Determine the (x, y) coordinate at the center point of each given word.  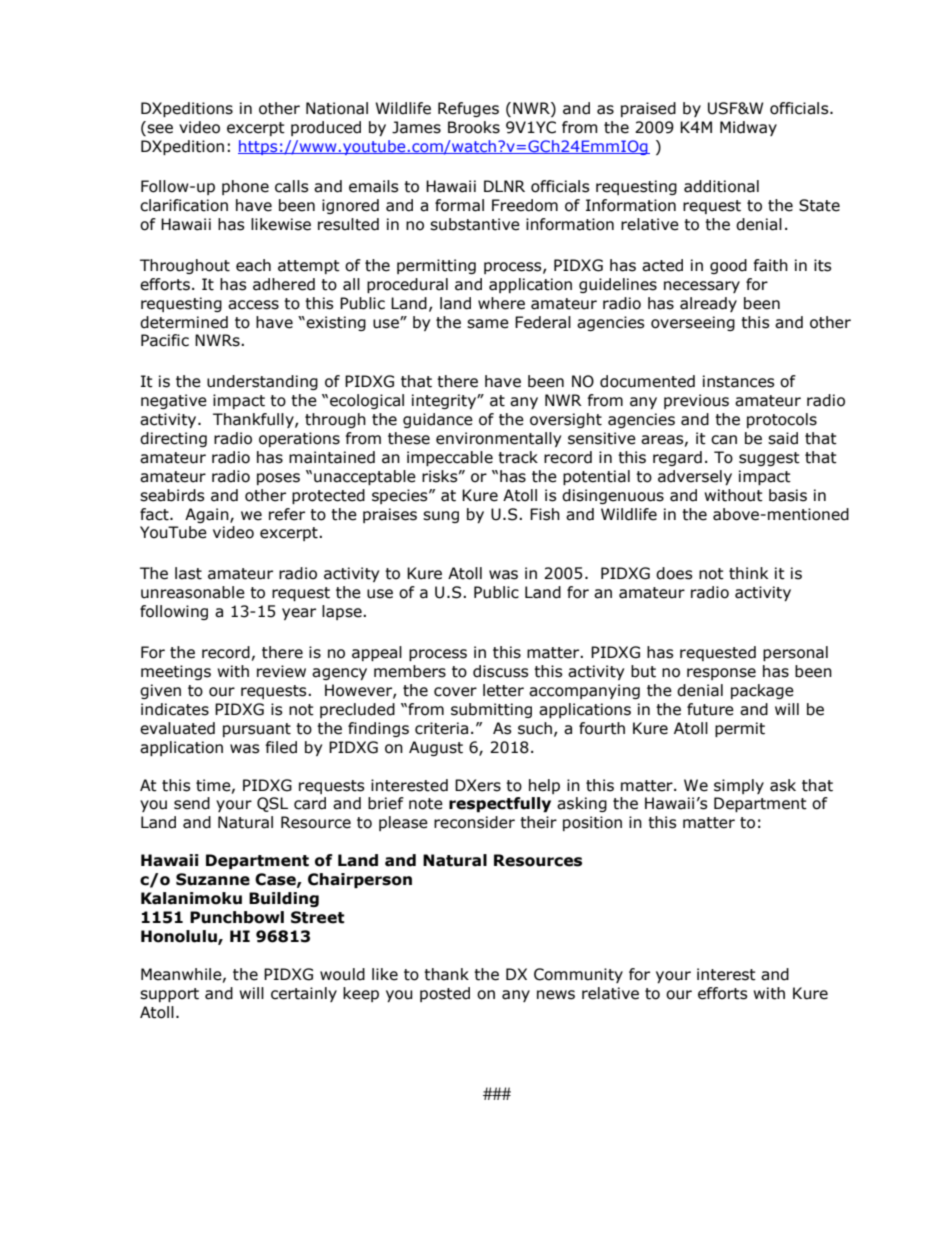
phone (245, 187)
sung (441, 517)
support (169, 995)
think (748, 573)
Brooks (474, 127)
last (188, 573)
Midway (748, 128)
